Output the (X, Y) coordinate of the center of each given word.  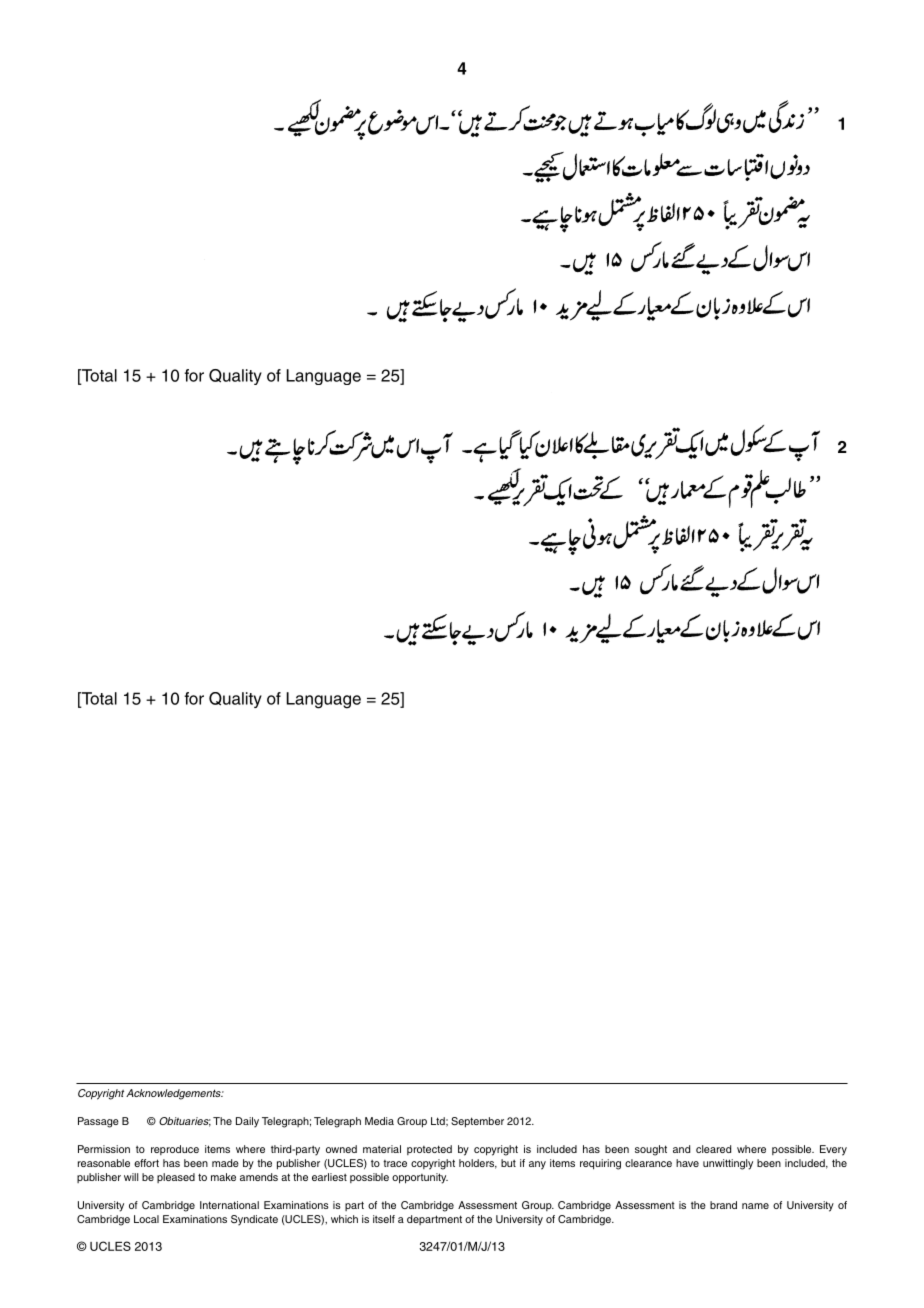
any (537, 1165)
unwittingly (728, 1164)
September (477, 1122)
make (223, 1177)
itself (384, 1219)
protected (429, 1150)
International (229, 1205)
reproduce (175, 1150)
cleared (713, 1149)
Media (379, 1121)
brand (723, 1205)
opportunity (420, 1178)
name (755, 1206)
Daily (247, 1122)
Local (146, 1219)
